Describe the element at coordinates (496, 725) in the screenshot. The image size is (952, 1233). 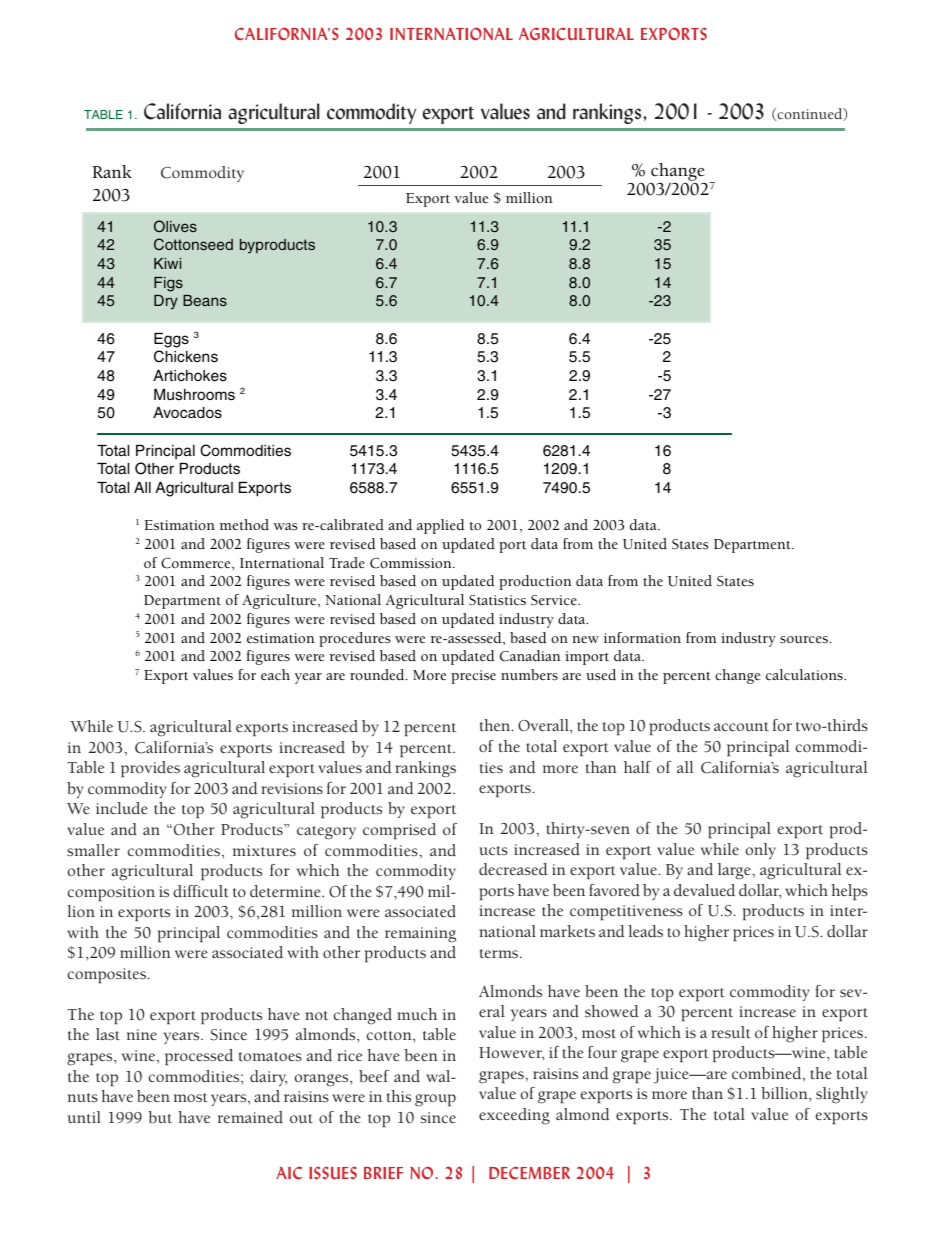
I see `then` at that location.
